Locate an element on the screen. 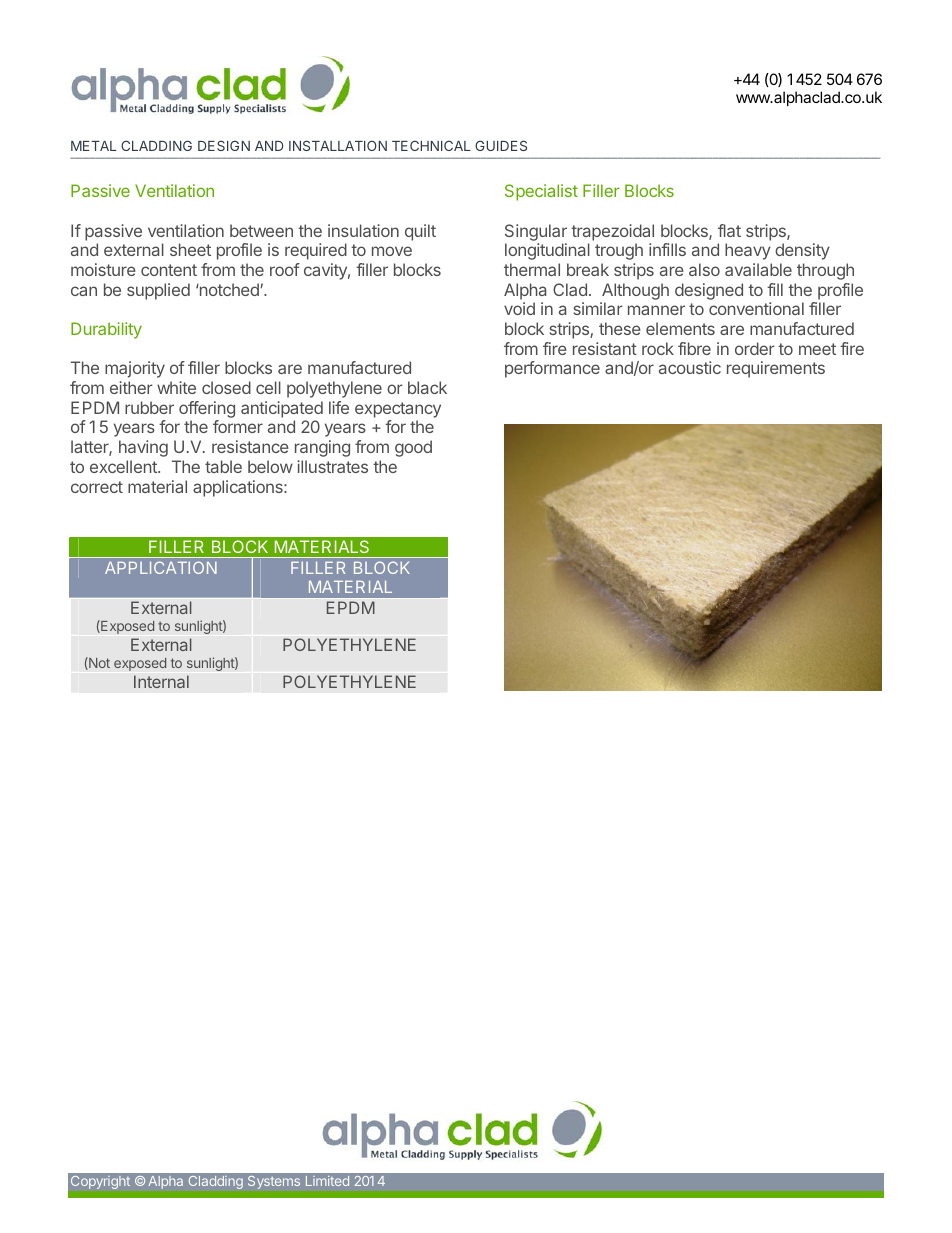 The image size is (952, 1233). METAL is located at coordinates (94, 146).
